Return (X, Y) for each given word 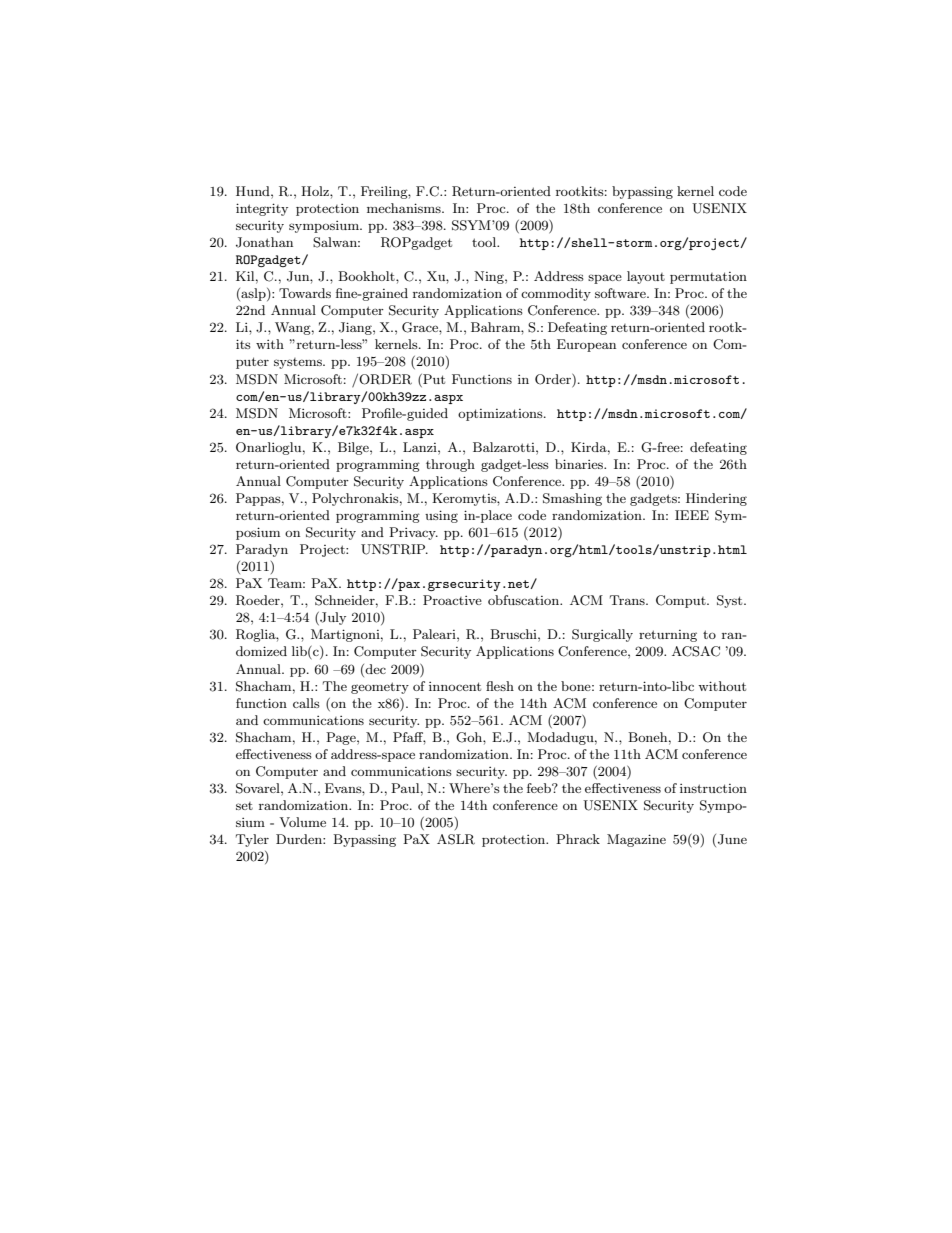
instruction (713, 788)
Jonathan (264, 242)
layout (646, 277)
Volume (303, 822)
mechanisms (405, 208)
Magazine (636, 840)
